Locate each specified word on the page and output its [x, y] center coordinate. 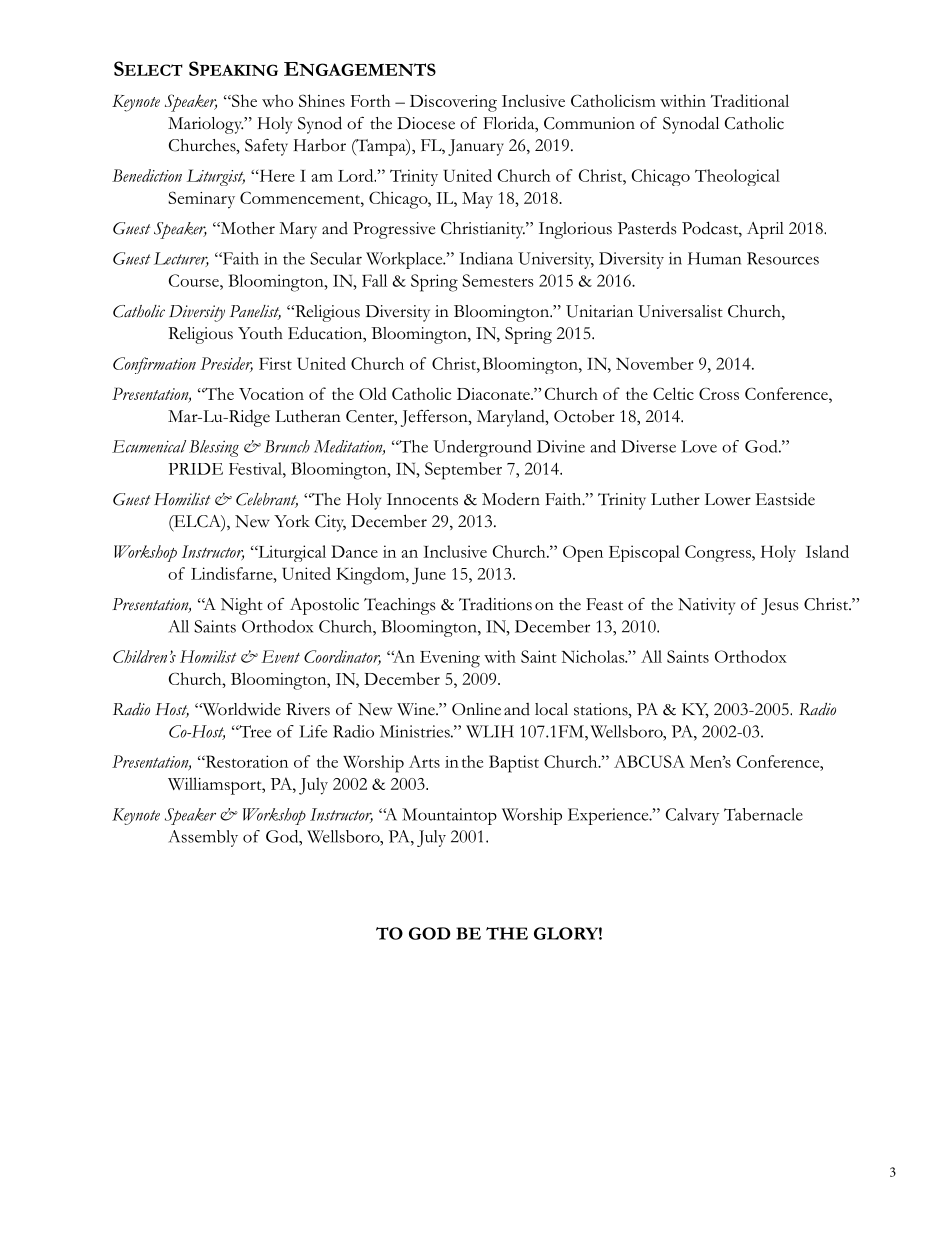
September [463, 471]
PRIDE [196, 469]
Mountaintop [449, 816]
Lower [728, 499]
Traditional [750, 100]
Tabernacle [763, 814]
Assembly [203, 838]
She [243, 100]
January [476, 147]
